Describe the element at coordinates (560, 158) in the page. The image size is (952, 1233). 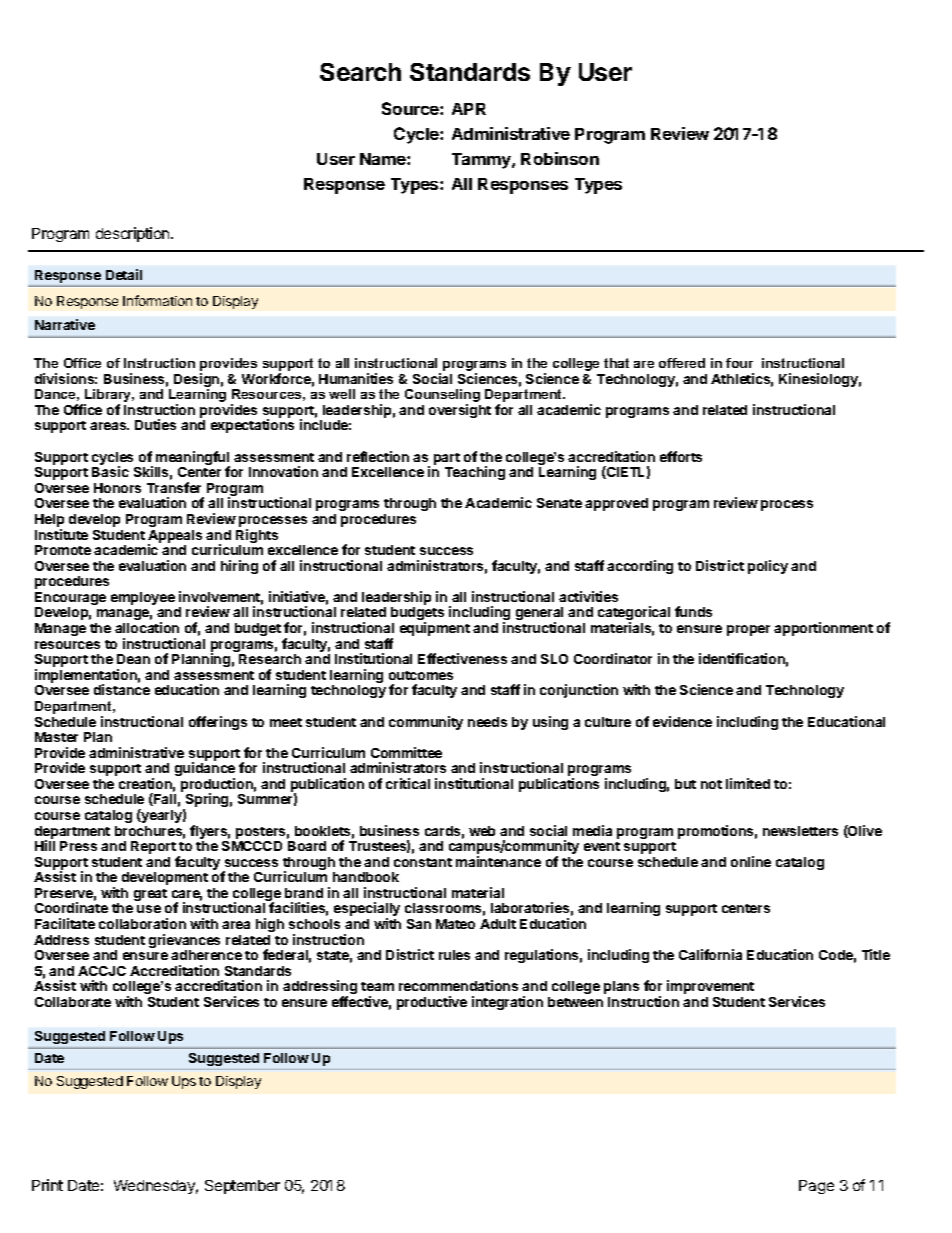
I see `Robinson` at that location.
